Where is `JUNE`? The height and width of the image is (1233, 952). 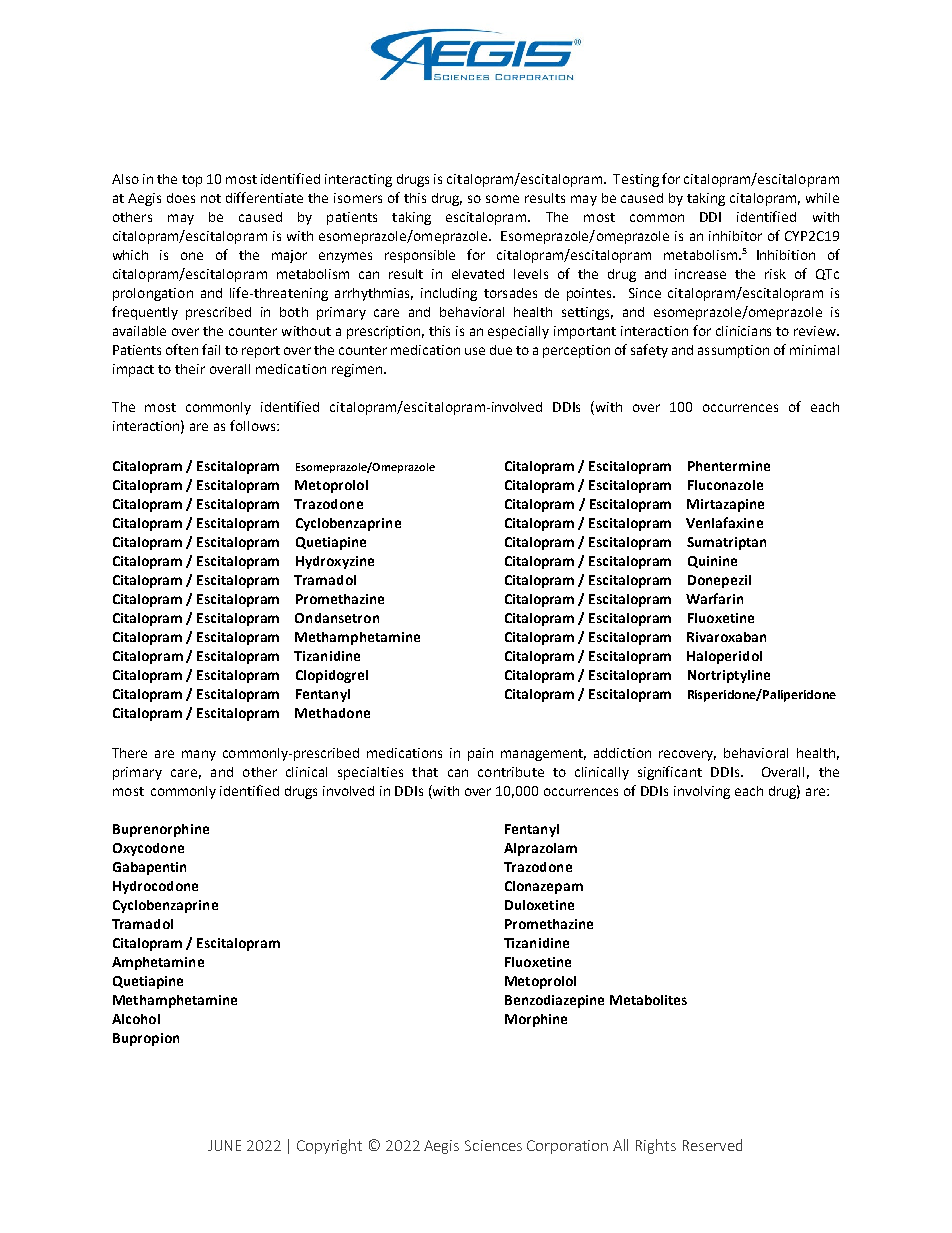 JUNE is located at coordinates (224, 1145).
